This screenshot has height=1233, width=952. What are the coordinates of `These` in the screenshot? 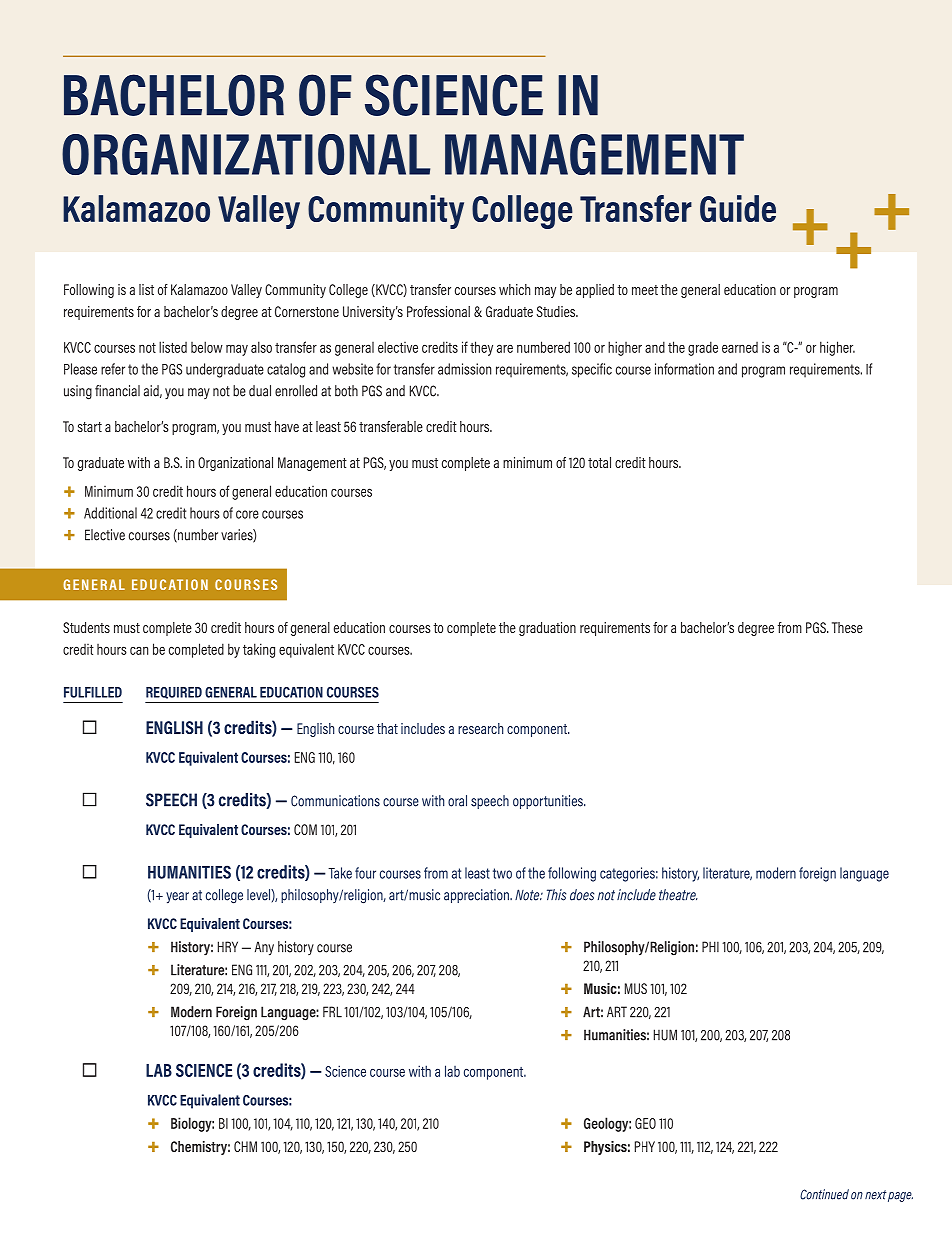 It's located at (847, 627).
